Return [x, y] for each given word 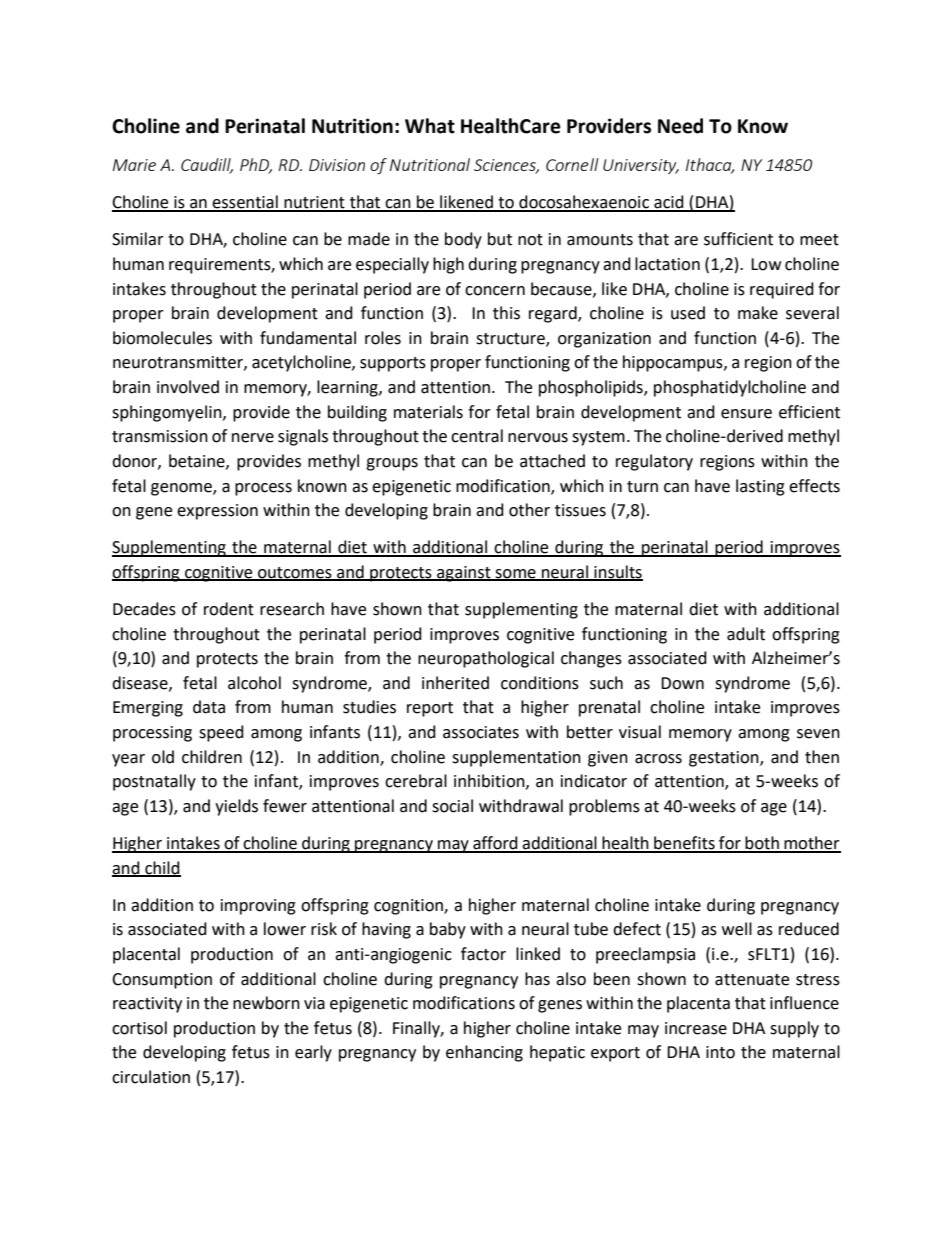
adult [746, 634]
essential [245, 203]
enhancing [484, 1053]
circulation [151, 1077]
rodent [229, 609]
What [430, 126]
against [464, 574]
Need [680, 126]
